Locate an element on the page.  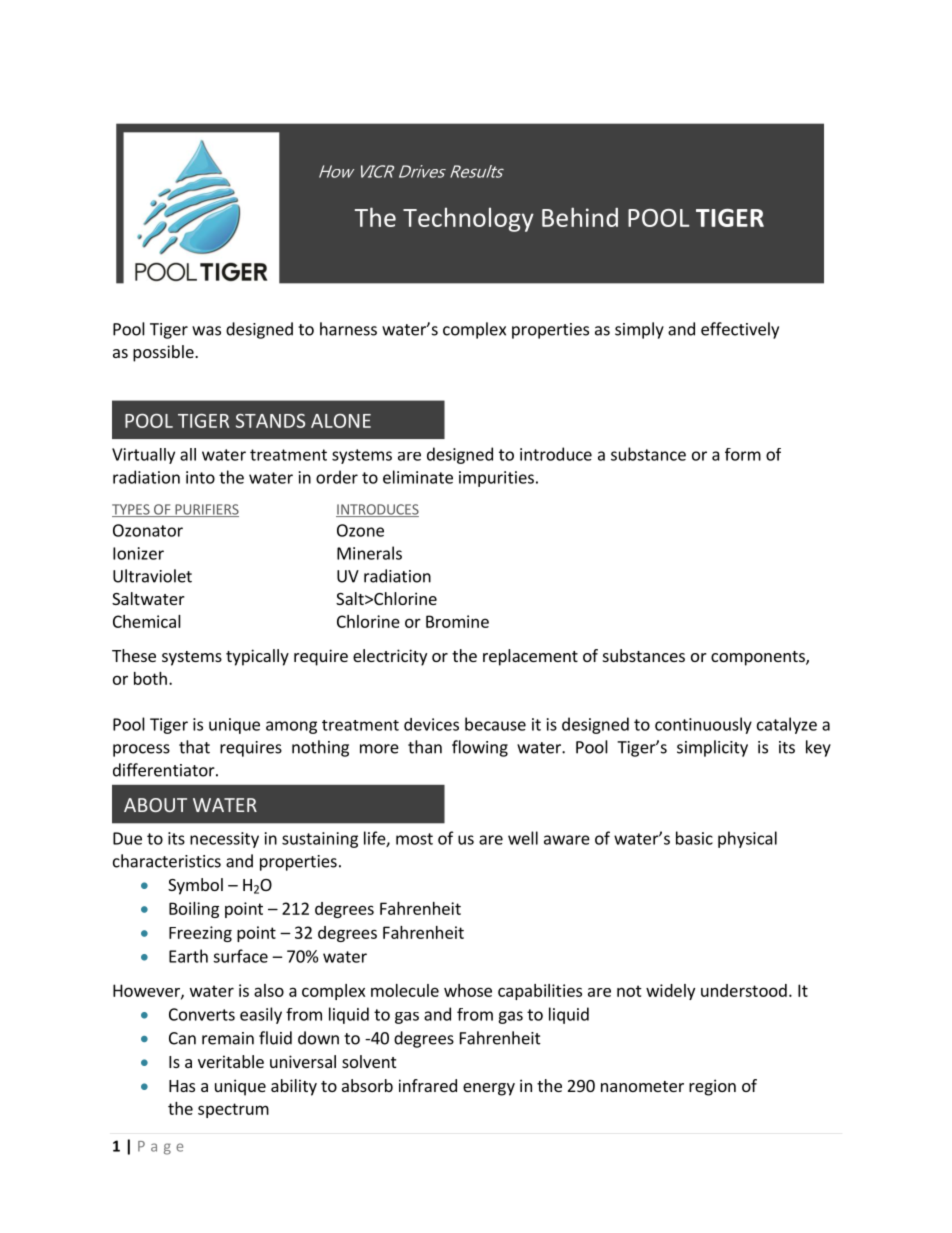
ABOUT is located at coordinates (155, 805).
